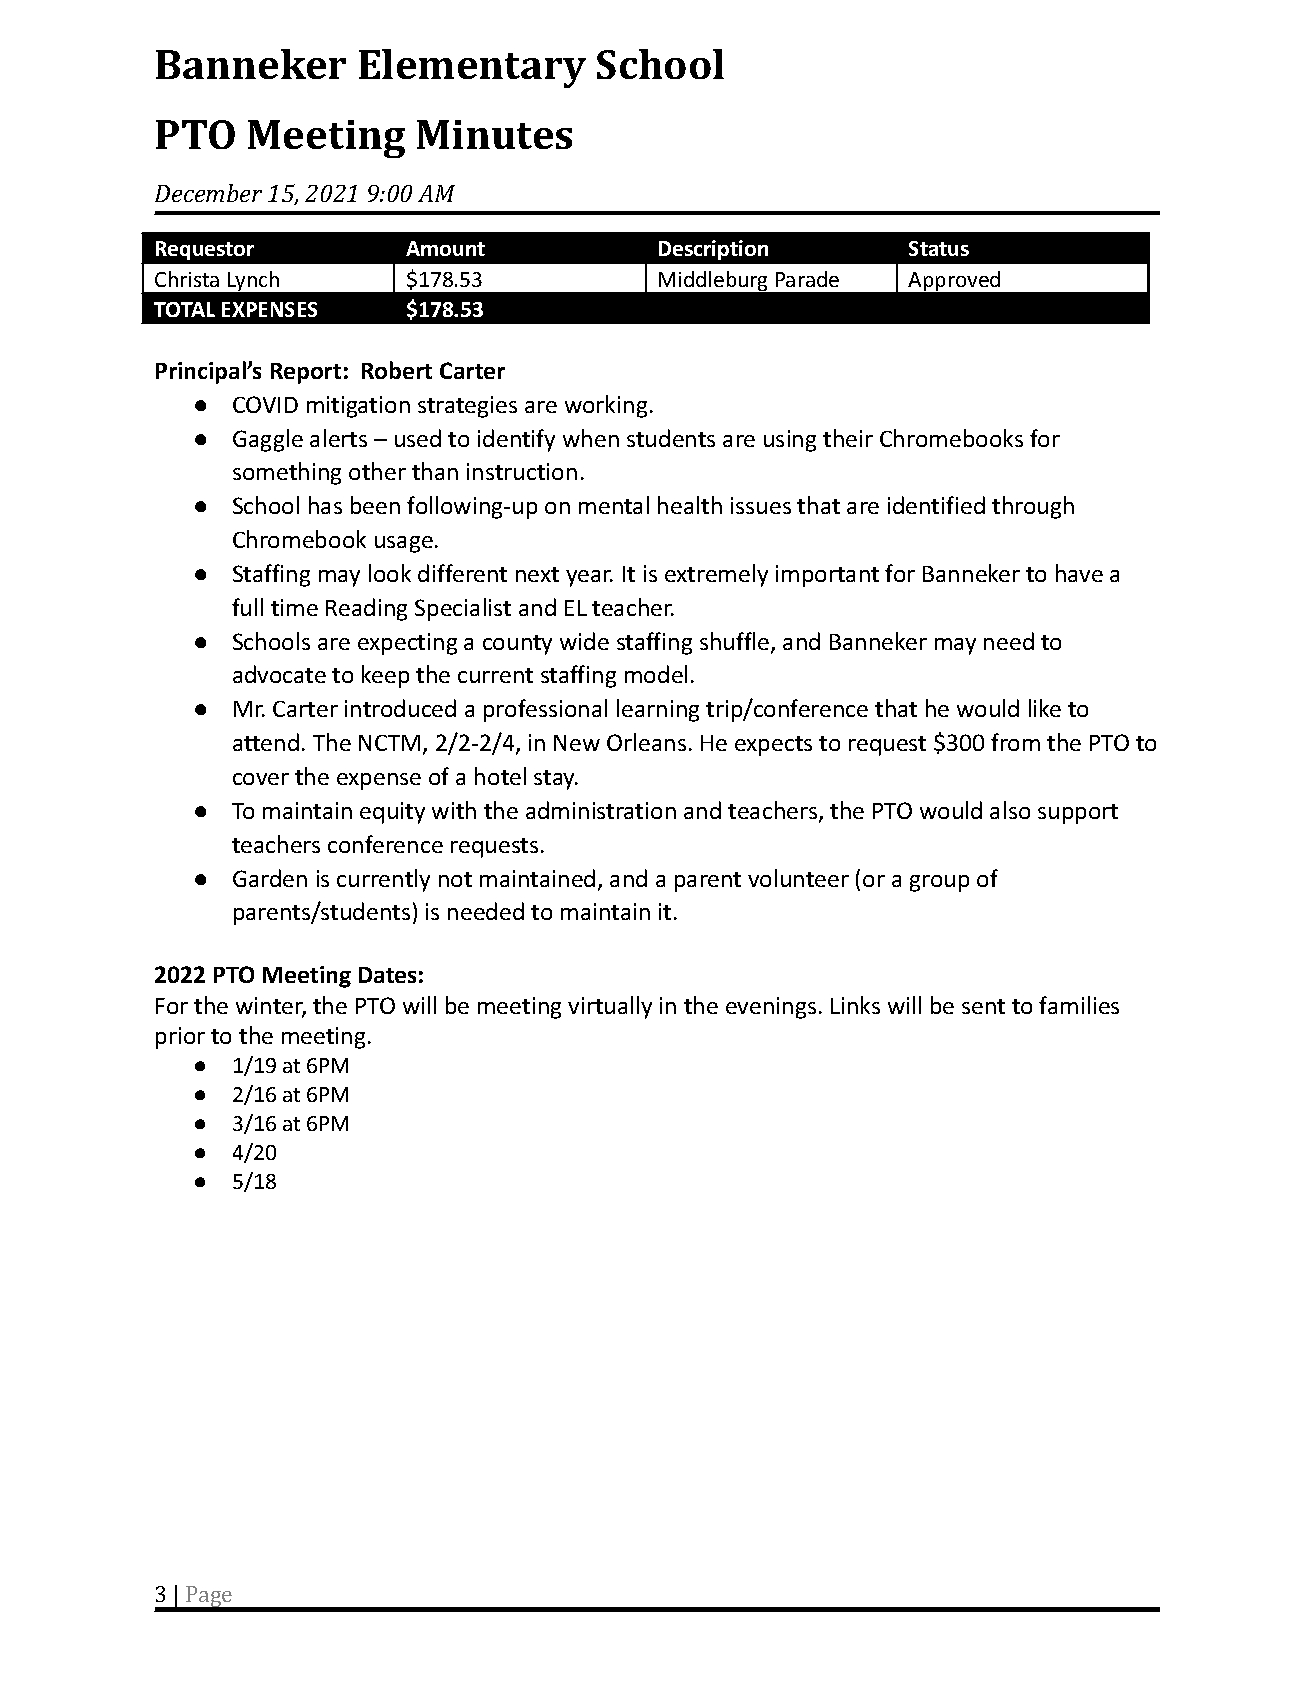 The height and width of the screenshot is (1702, 1315). I want to click on working, so click(606, 406).
